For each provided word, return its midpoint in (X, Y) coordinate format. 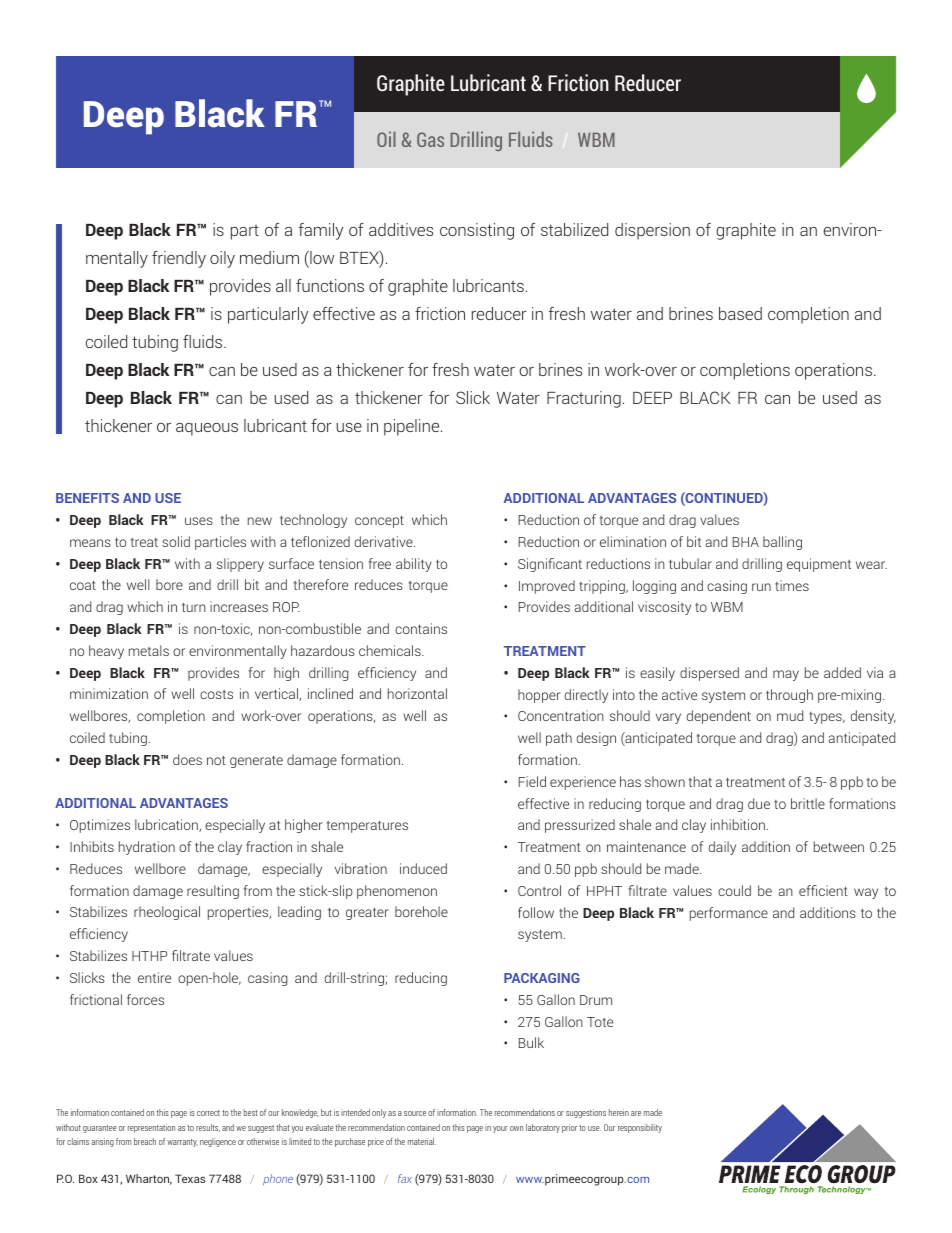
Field (532, 781)
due (759, 803)
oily (222, 259)
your (500, 1129)
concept (379, 521)
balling (782, 543)
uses (199, 521)
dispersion (652, 231)
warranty (182, 1143)
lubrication (167, 825)
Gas (430, 139)
